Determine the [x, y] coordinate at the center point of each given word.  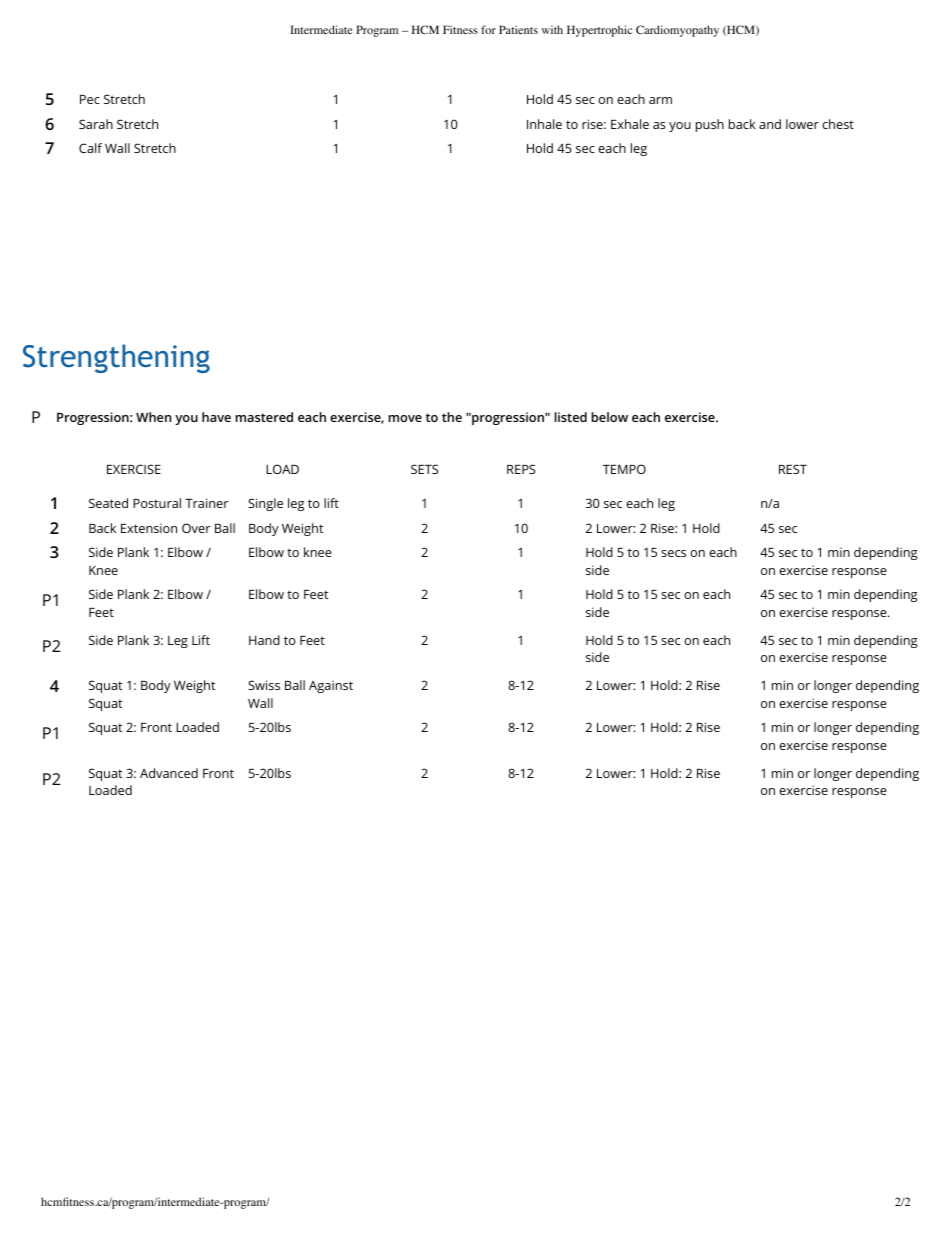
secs [673, 553]
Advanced [169, 773]
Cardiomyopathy [677, 31]
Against [331, 686]
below [609, 417]
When [153, 417]
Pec [90, 99]
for [488, 29]
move [405, 418]
